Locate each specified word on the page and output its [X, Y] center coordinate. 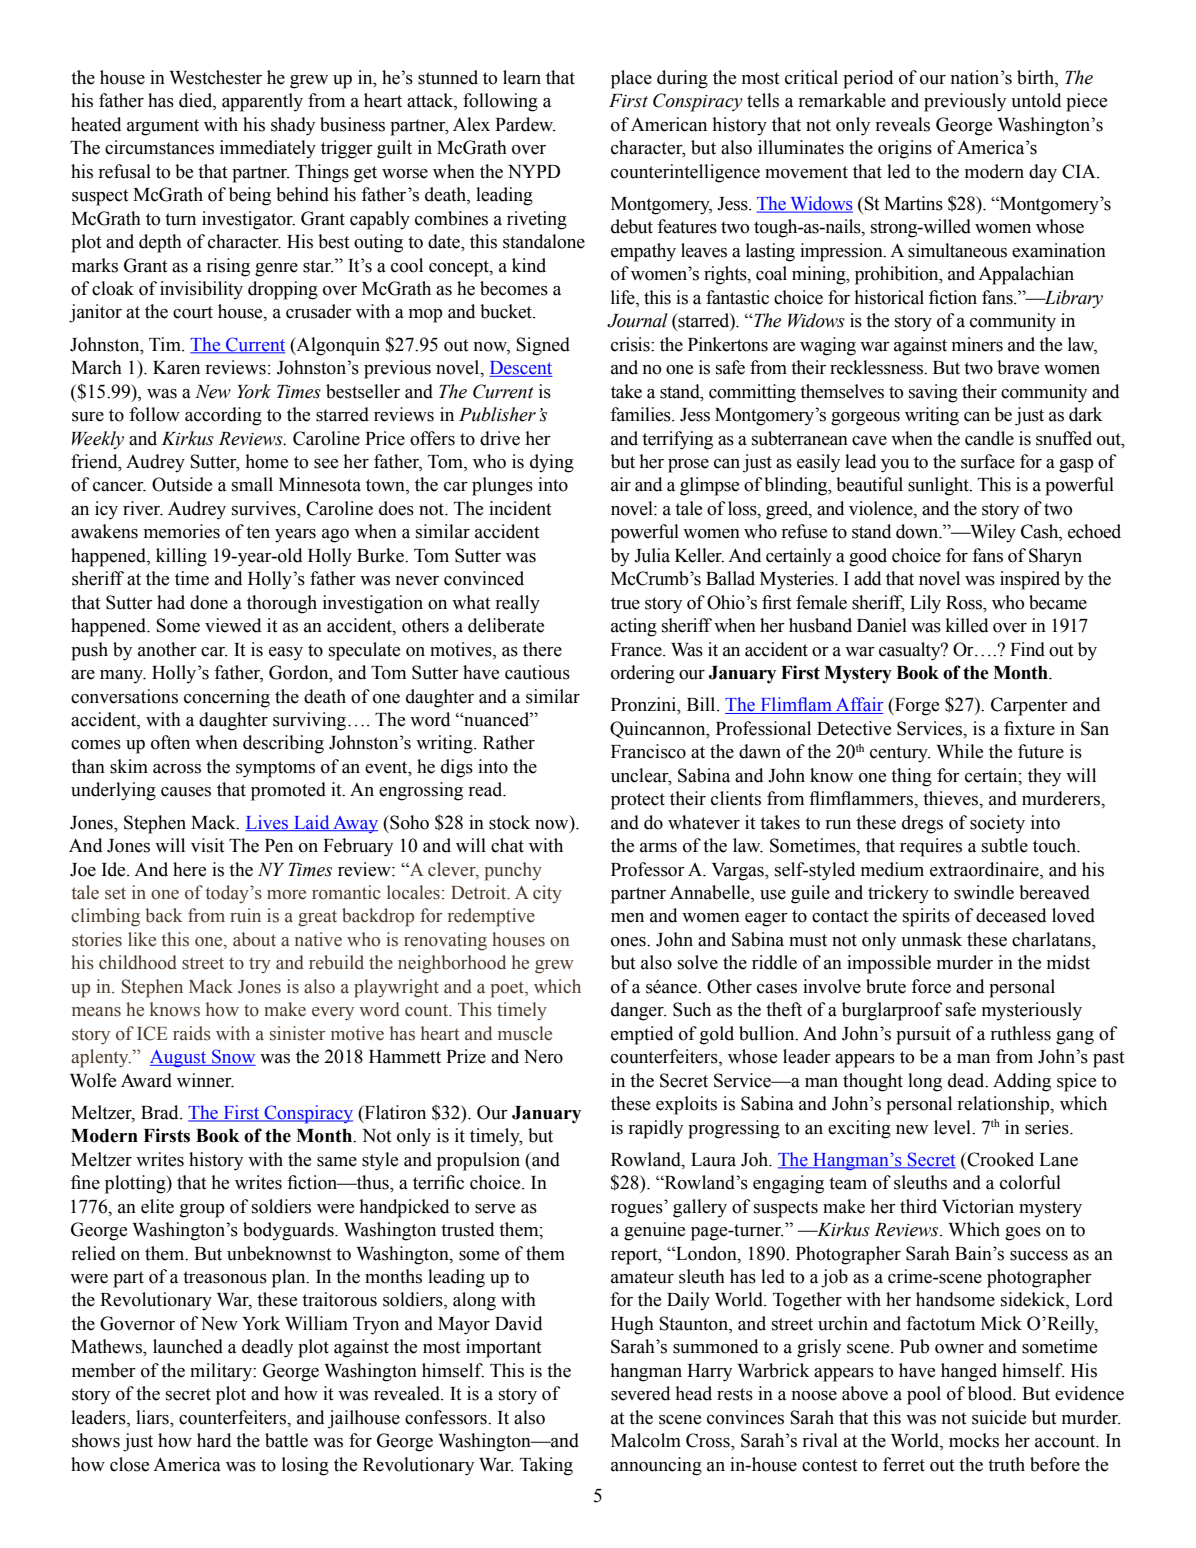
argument [163, 127]
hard [214, 1440]
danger [638, 1011]
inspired [1030, 580]
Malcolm [646, 1440]
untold [1036, 100]
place [631, 79]
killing [181, 557]
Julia [652, 555]
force [931, 986]
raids [192, 1033]
